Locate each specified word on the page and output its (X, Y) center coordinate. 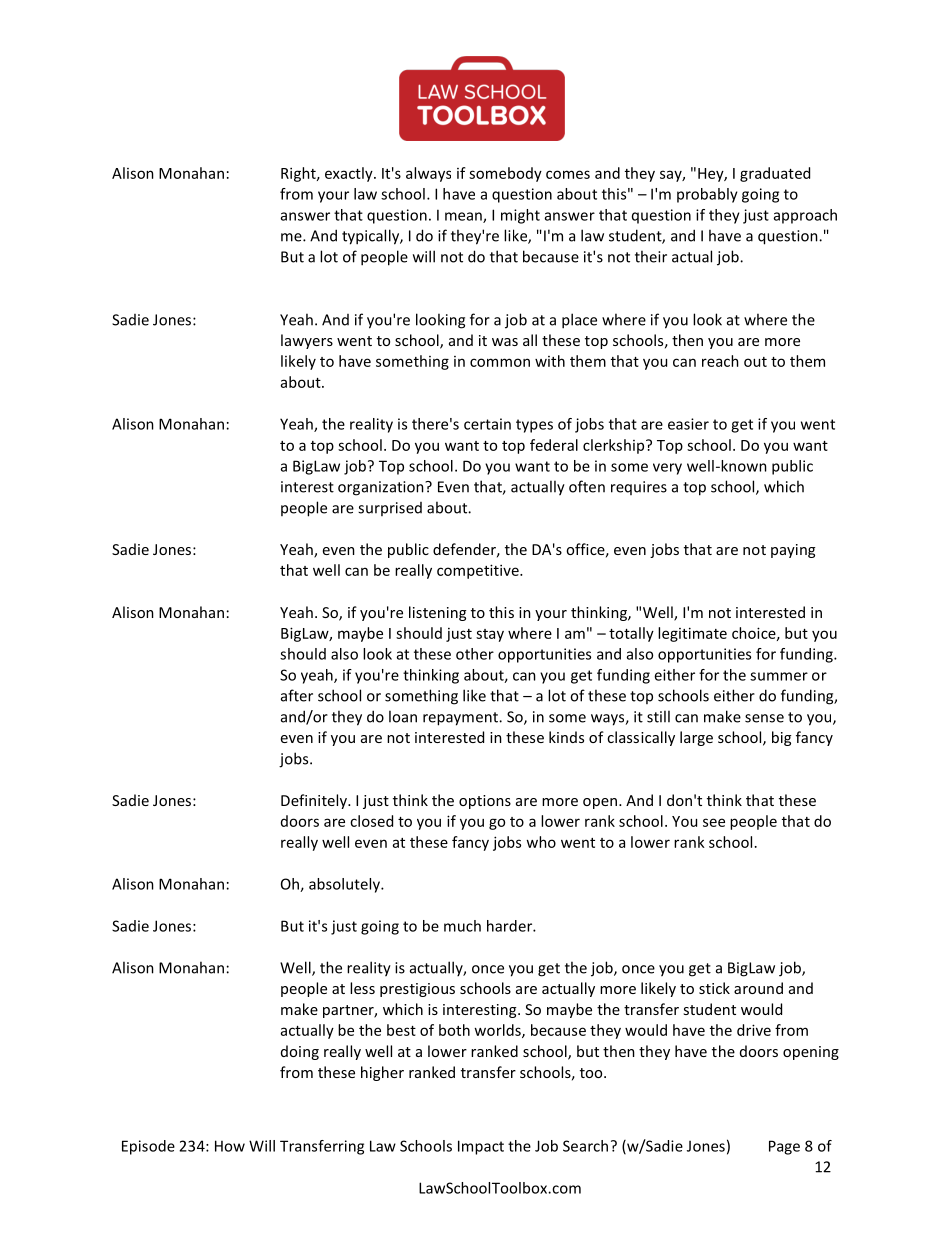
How (230, 1146)
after (297, 695)
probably (707, 195)
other (475, 654)
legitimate (692, 634)
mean (464, 217)
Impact (481, 1147)
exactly (350, 174)
